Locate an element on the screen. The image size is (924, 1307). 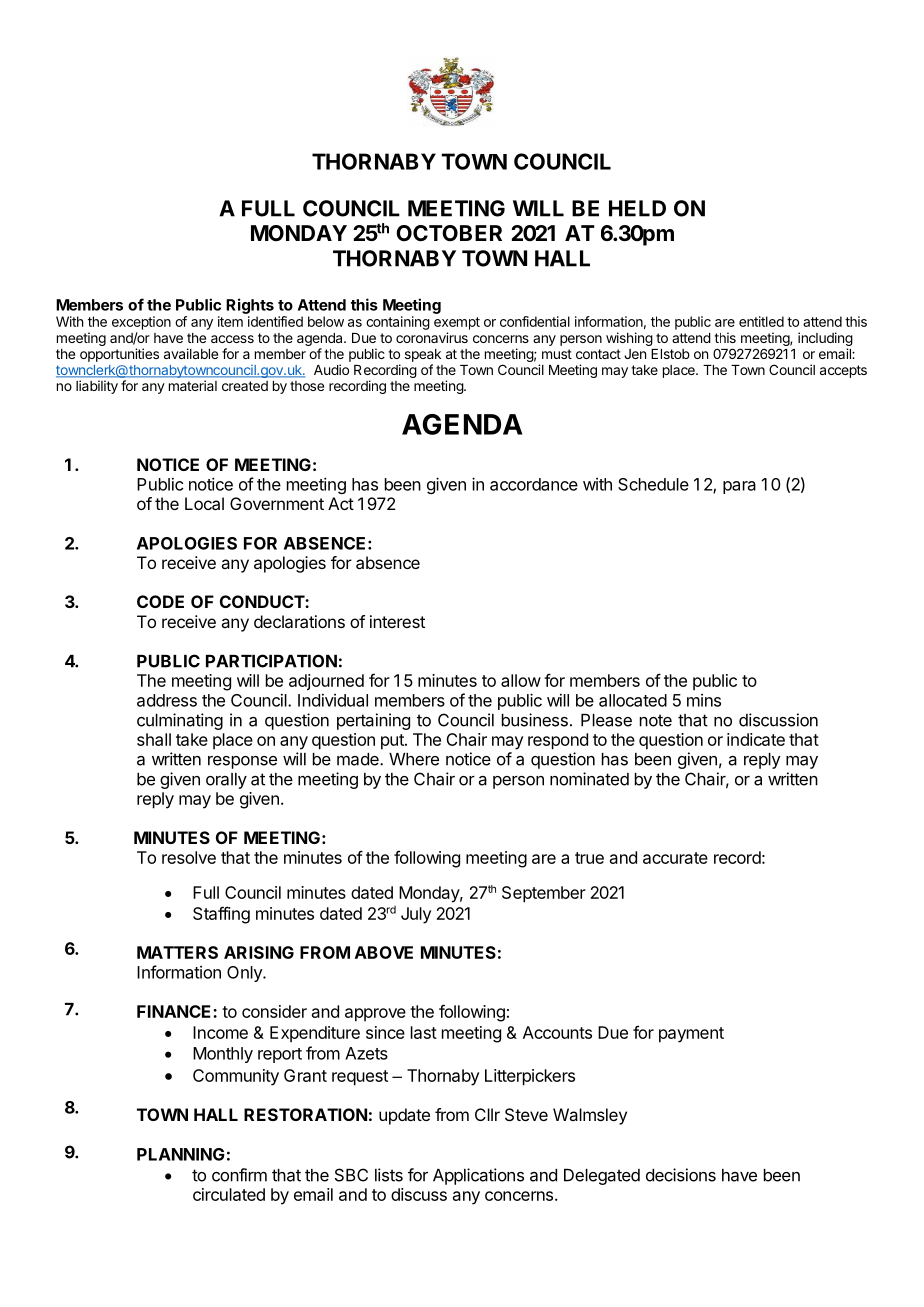
HELD is located at coordinates (637, 208).
